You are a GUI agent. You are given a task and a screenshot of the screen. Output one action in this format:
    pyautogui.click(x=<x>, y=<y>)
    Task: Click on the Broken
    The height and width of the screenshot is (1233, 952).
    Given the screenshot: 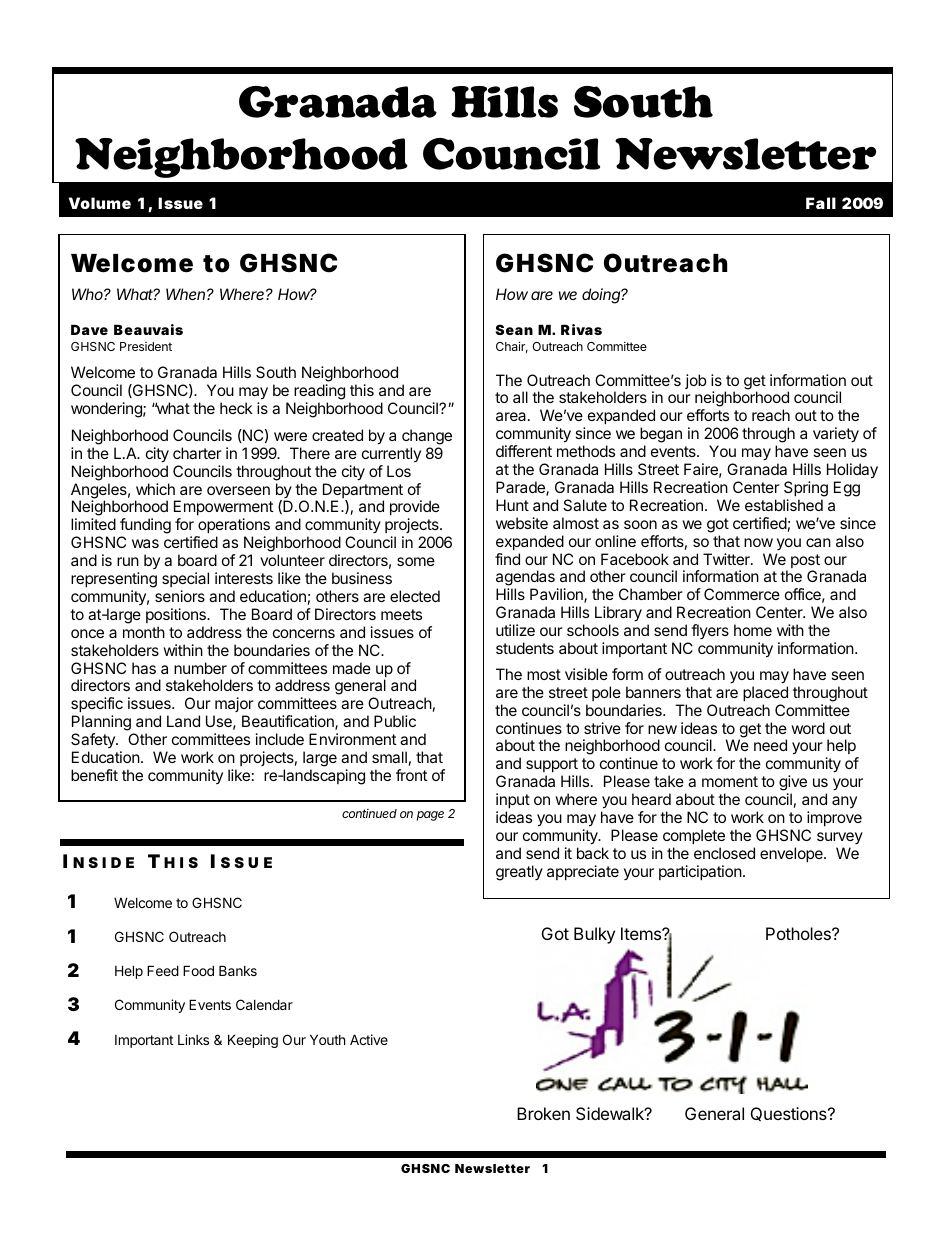 What is the action you would take?
    pyautogui.click(x=543, y=1113)
